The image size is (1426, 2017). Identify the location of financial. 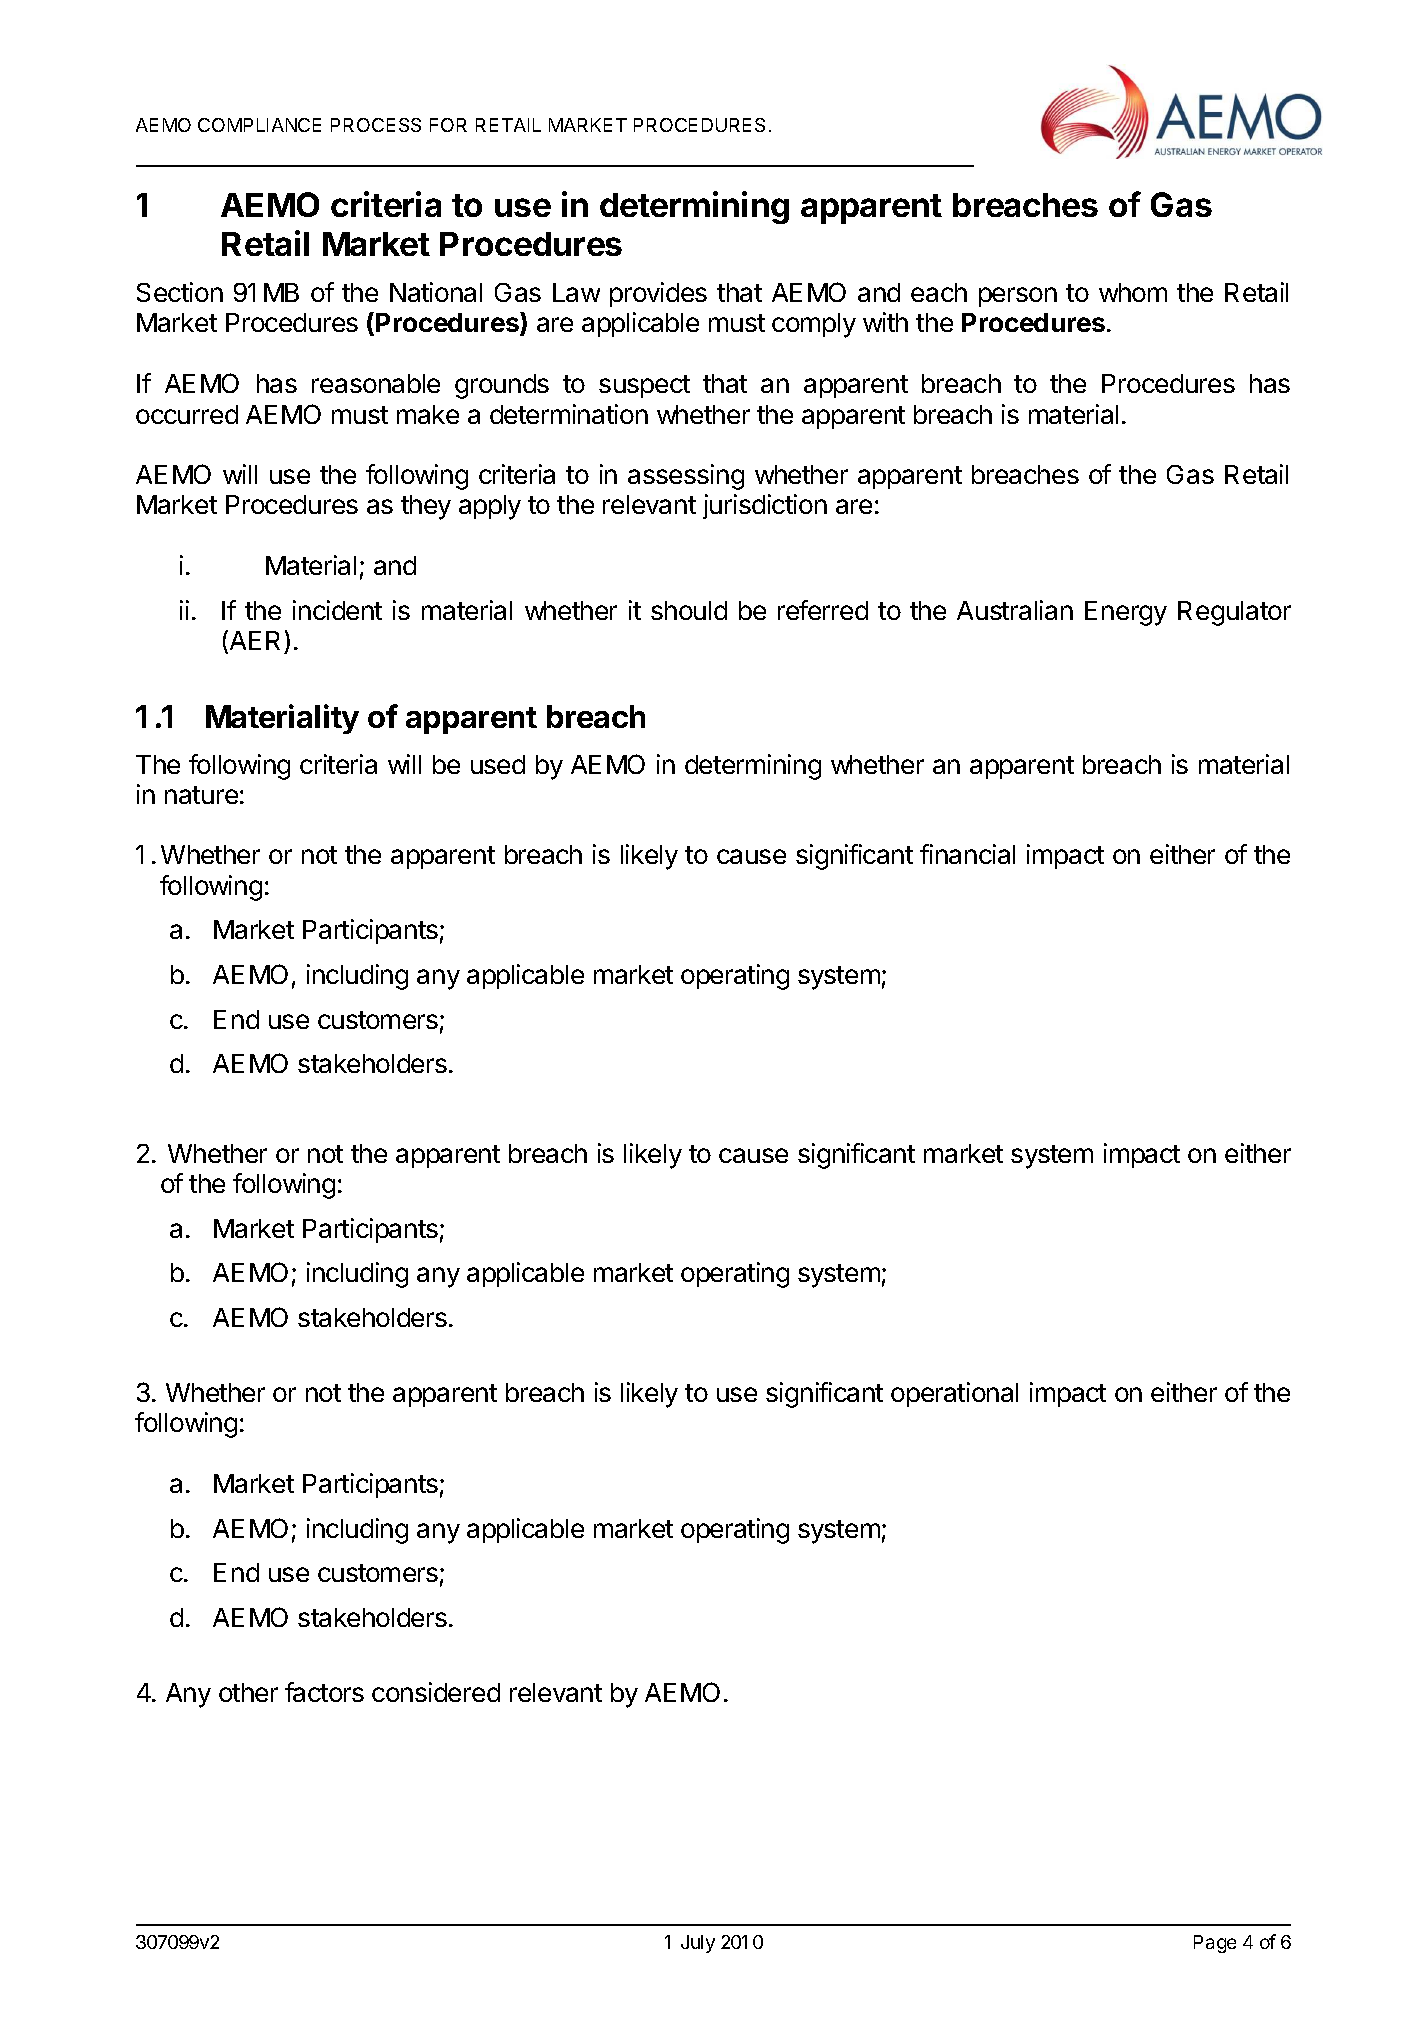
(967, 854).
